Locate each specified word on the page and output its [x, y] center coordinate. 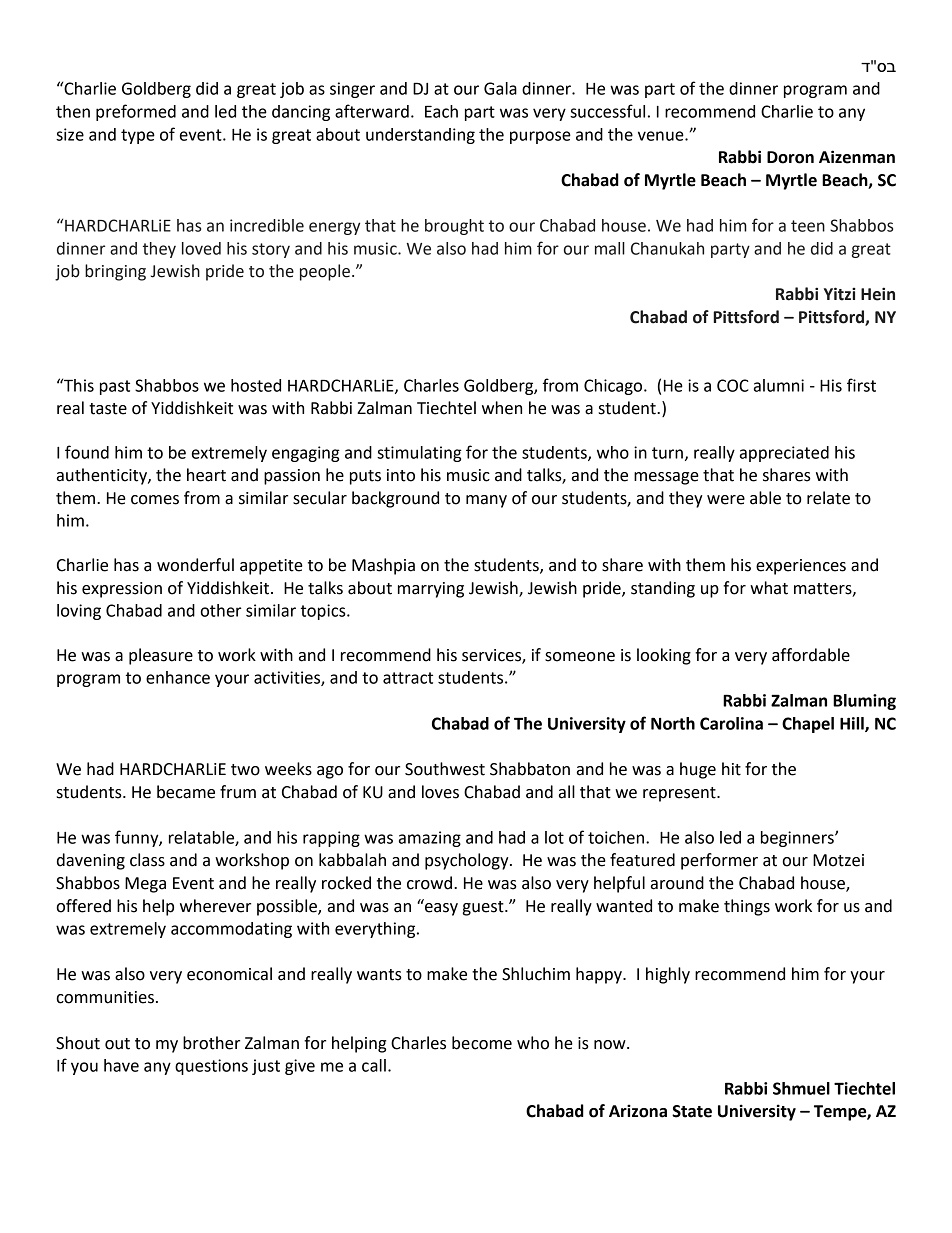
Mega [145, 885]
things [747, 907]
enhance [178, 677]
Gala [500, 88]
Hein [878, 294]
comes [155, 500]
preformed [136, 112]
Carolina [731, 723]
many [486, 501]
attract [408, 678]
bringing [115, 272]
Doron [790, 157]
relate [828, 498]
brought [454, 227]
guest [484, 908]
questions [211, 1067]
